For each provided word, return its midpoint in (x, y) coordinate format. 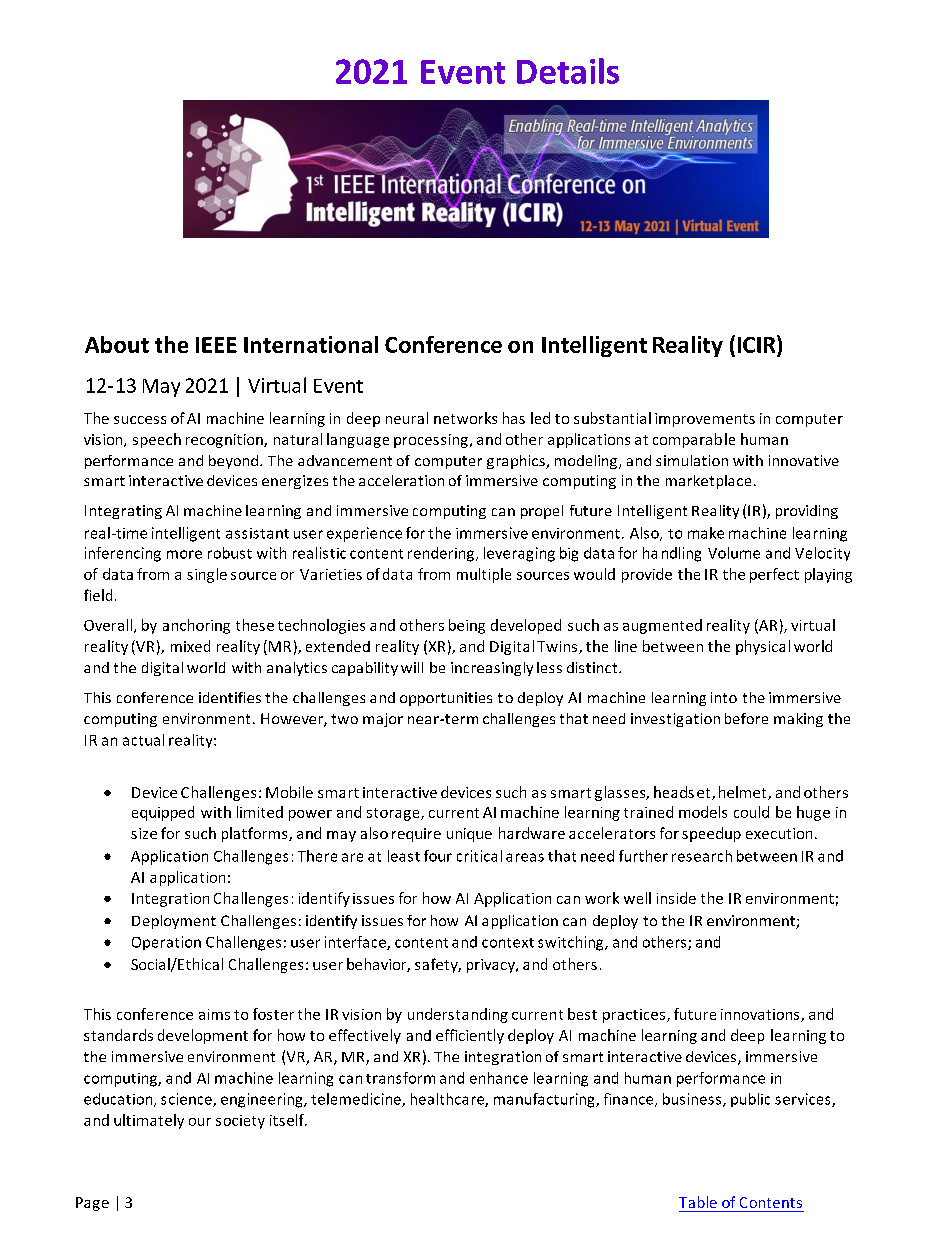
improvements (705, 420)
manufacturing (545, 1100)
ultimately (149, 1121)
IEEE (216, 345)
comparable (694, 440)
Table (698, 1202)
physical (763, 647)
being (467, 626)
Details (568, 71)
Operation (166, 943)
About (117, 344)
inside (676, 898)
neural (407, 418)
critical (479, 856)
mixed (190, 646)
